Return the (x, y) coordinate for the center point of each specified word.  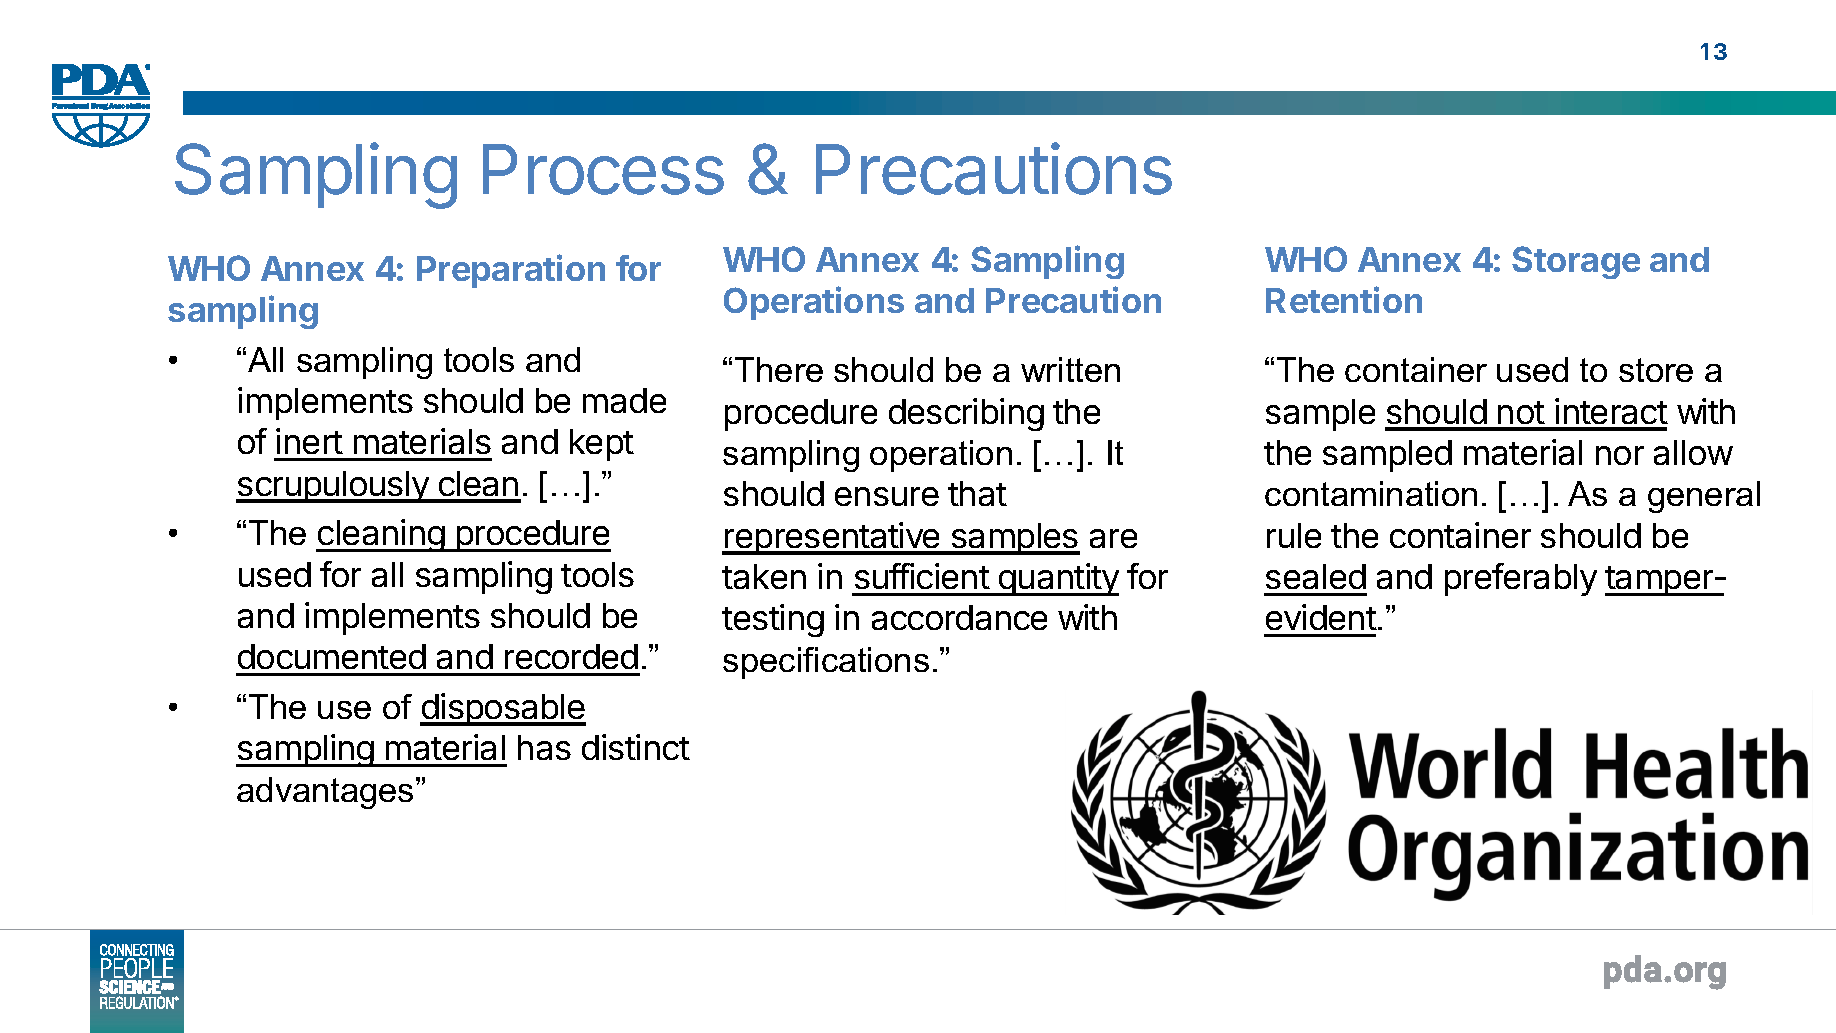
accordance (959, 617)
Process (603, 169)
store (1656, 370)
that (977, 493)
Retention (1344, 299)
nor (1620, 455)
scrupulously (333, 487)
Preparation (511, 271)
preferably (1521, 579)
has (544, 747)
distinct (636, 747)
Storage (1576, 262)
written (1070, 369)
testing (773, 620)
